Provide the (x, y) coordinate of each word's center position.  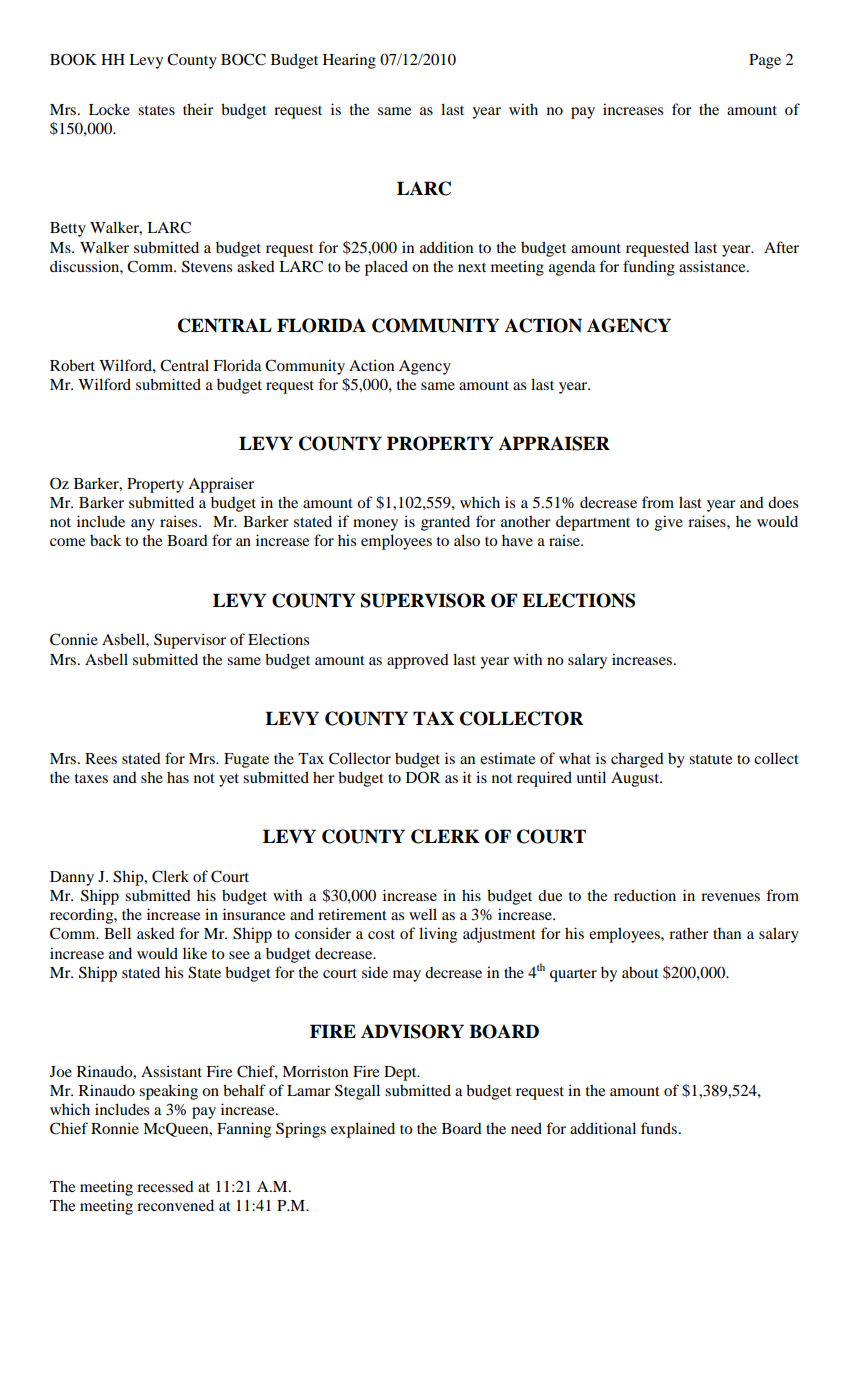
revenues (730, 897)
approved (418, 661)
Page (765, 61)
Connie (74, 639)
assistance (713, 266)
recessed (165, 1186)
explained (363, 1130)
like (195, 953)
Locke (109, 109)
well (423, 914)
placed (386, 268)
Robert (72, 365)
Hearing (349, 61)
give (669, 523)
